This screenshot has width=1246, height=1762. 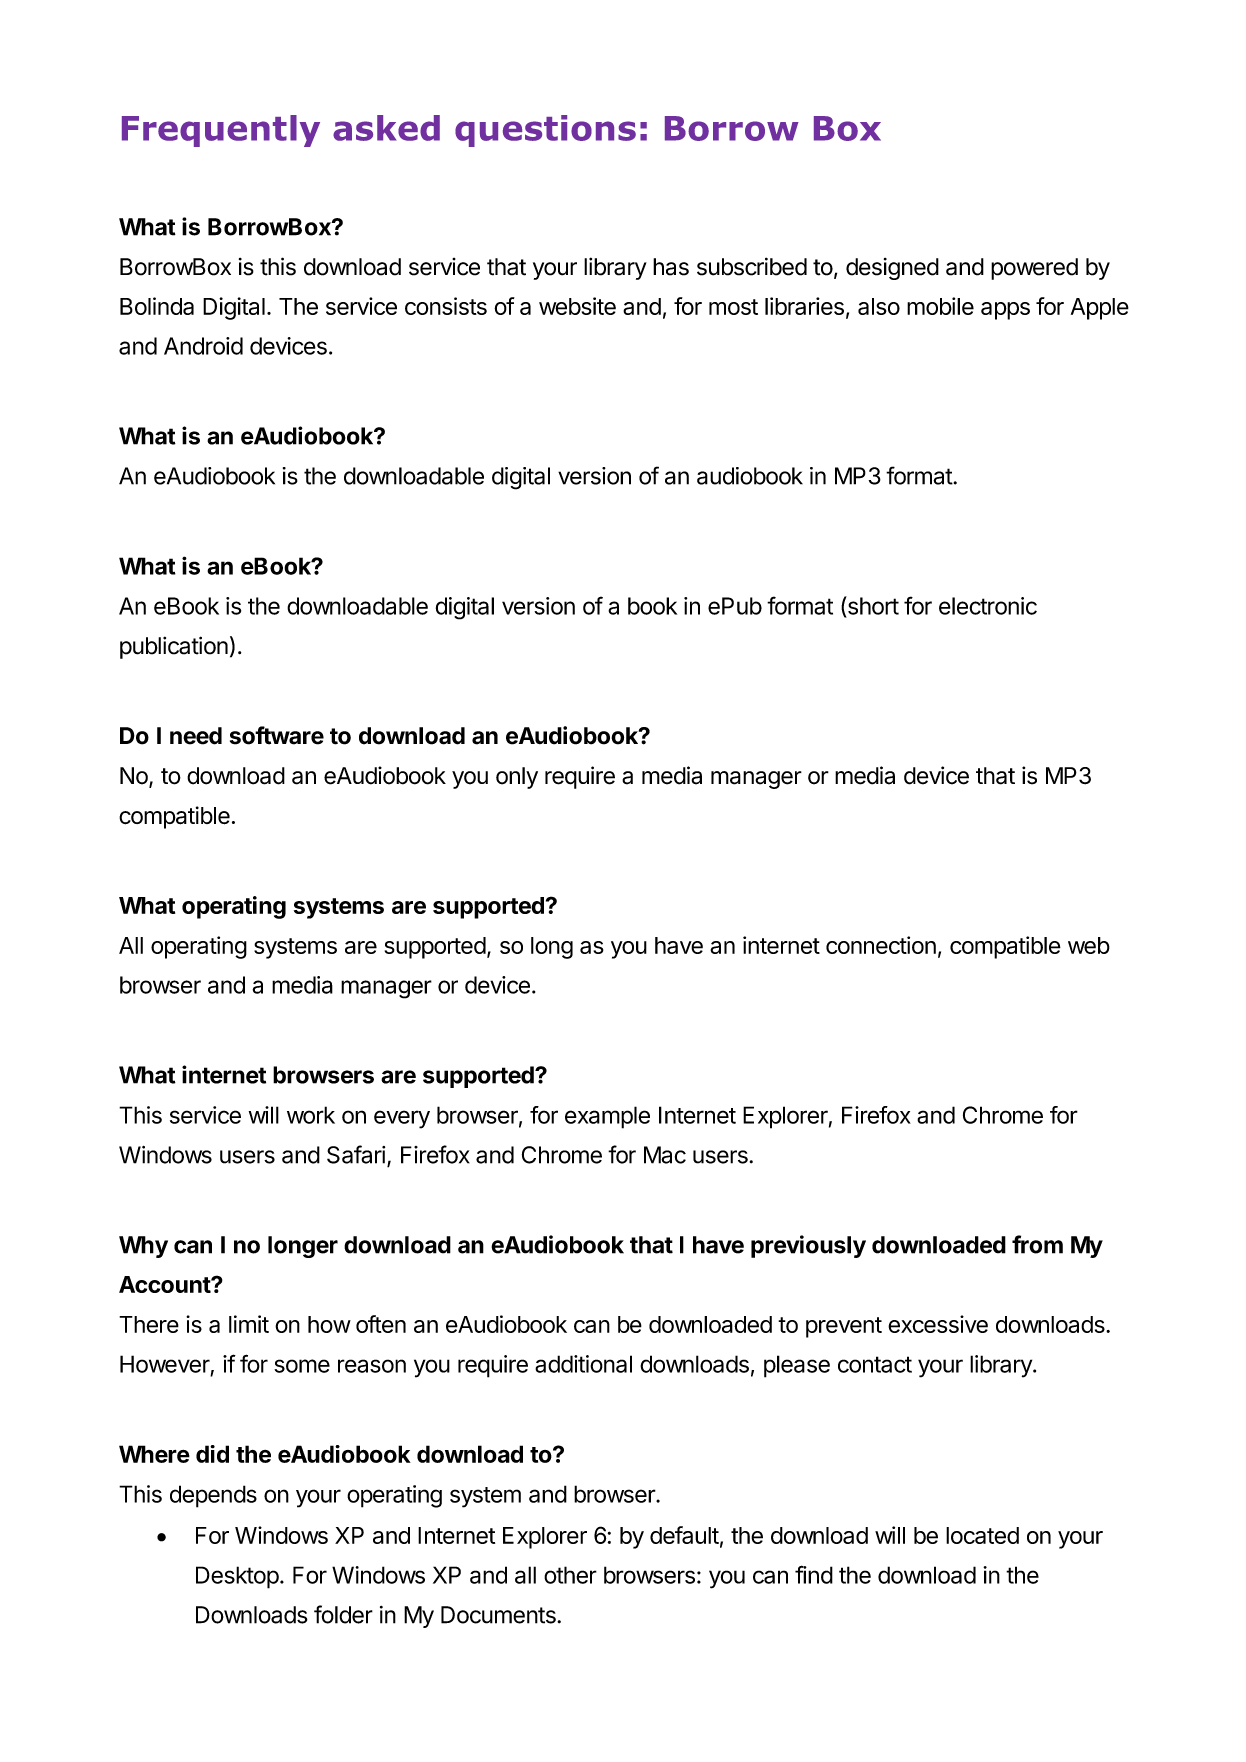 What do you see at coordinates (237, 1577) in the screenshot?
I see `Desktop` at bounding box center [237, 1577].
